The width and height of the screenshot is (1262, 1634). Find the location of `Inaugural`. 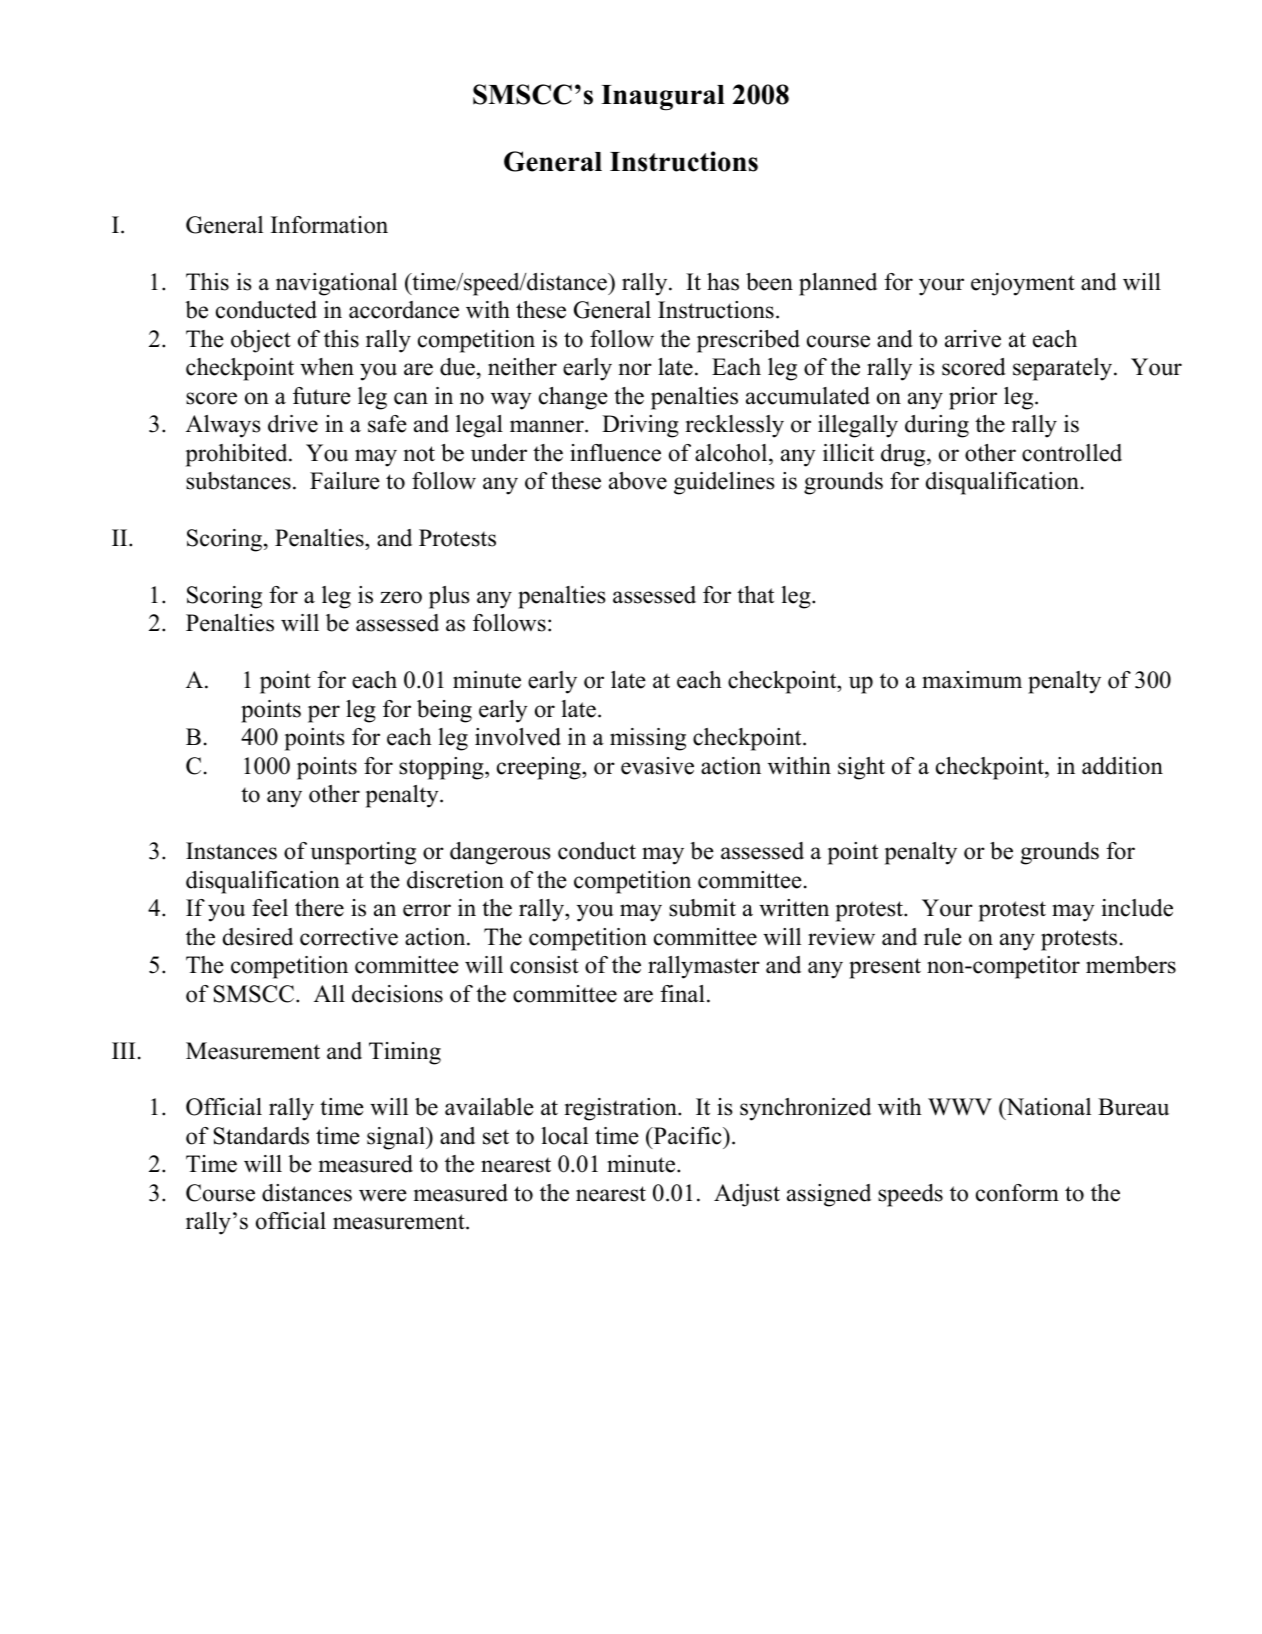

Inaugural is located at coordinates (663, 98).
